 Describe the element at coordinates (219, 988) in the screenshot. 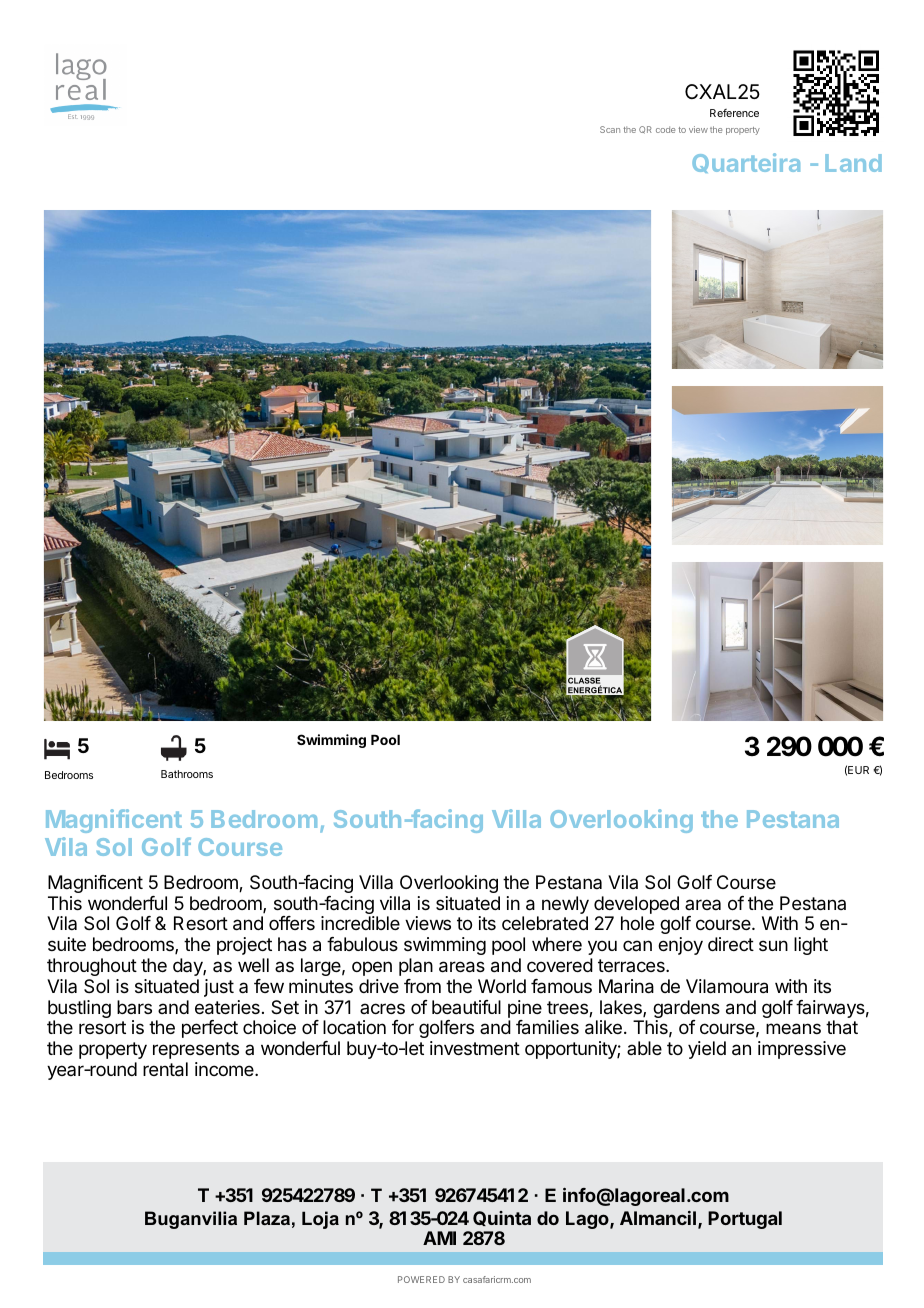

I see `just` at that location.
